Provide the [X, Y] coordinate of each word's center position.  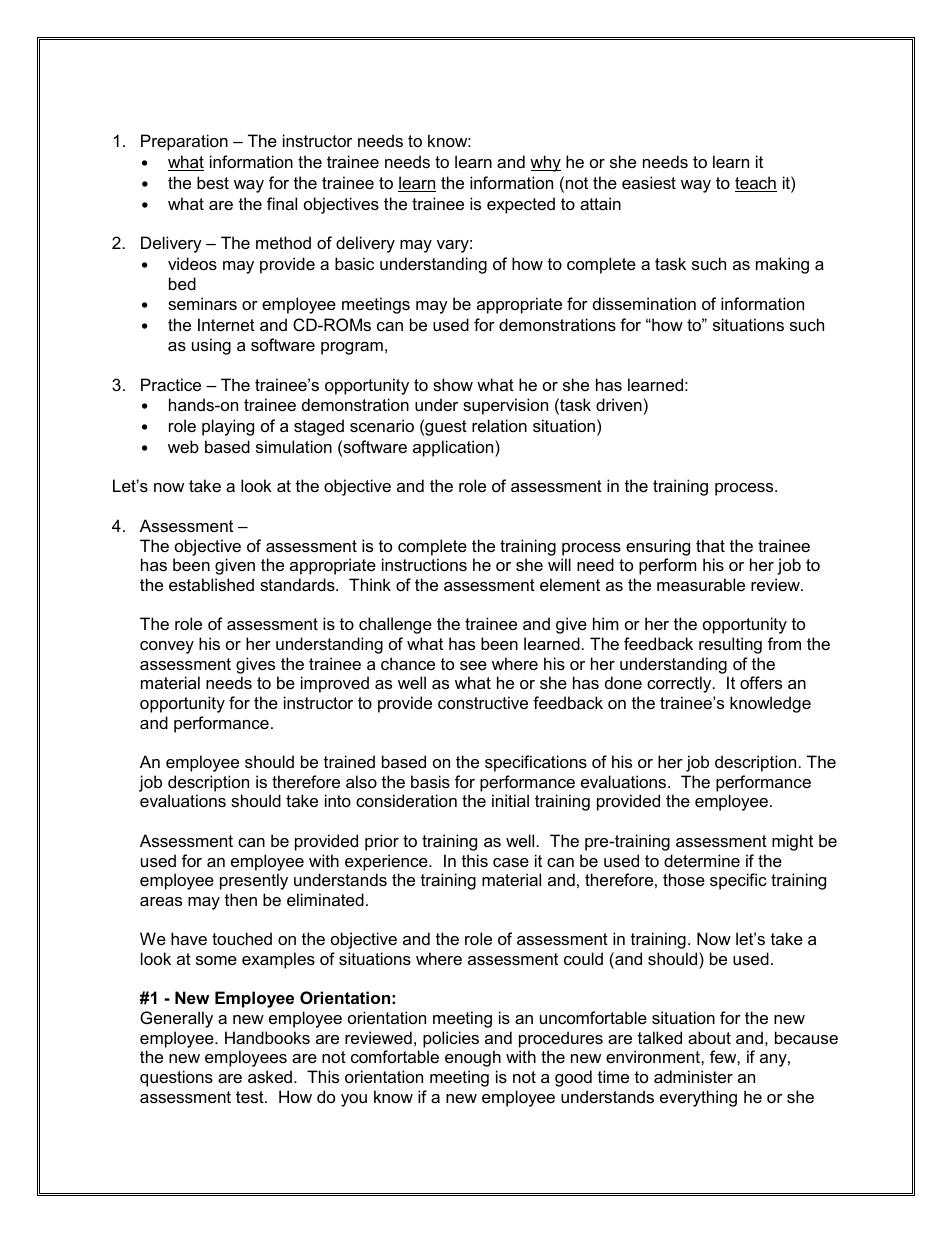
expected [521, 205]
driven [619, 404]
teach [756, 184]
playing [228, 427]
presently [254, 881]
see [473, 665]
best [213, 182]
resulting [730, 645]
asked [270, 1076]
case [511, 862]
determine [702, 860]
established [211, 584]
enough [473, 1058]
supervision [505, 406]
